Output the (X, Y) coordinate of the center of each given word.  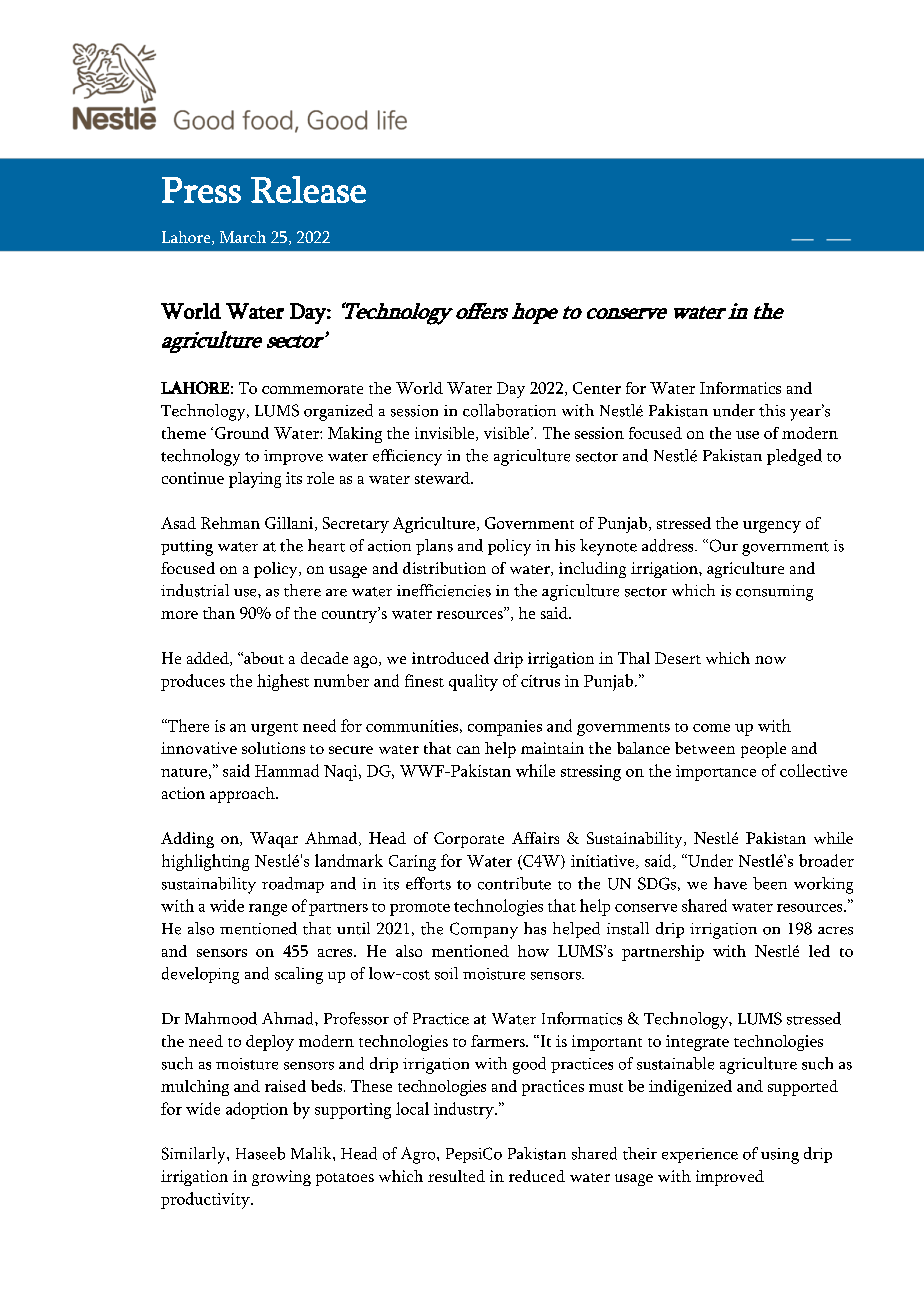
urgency (772, 527)
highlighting (205, 862)
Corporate (469, 840)
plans (434, 547)
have (730, 883)
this (772, 410)
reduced (537, 1176)
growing (281, 1178)
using (780, 1156)
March (243, 237)
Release (308, 189)
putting (187, 548)
